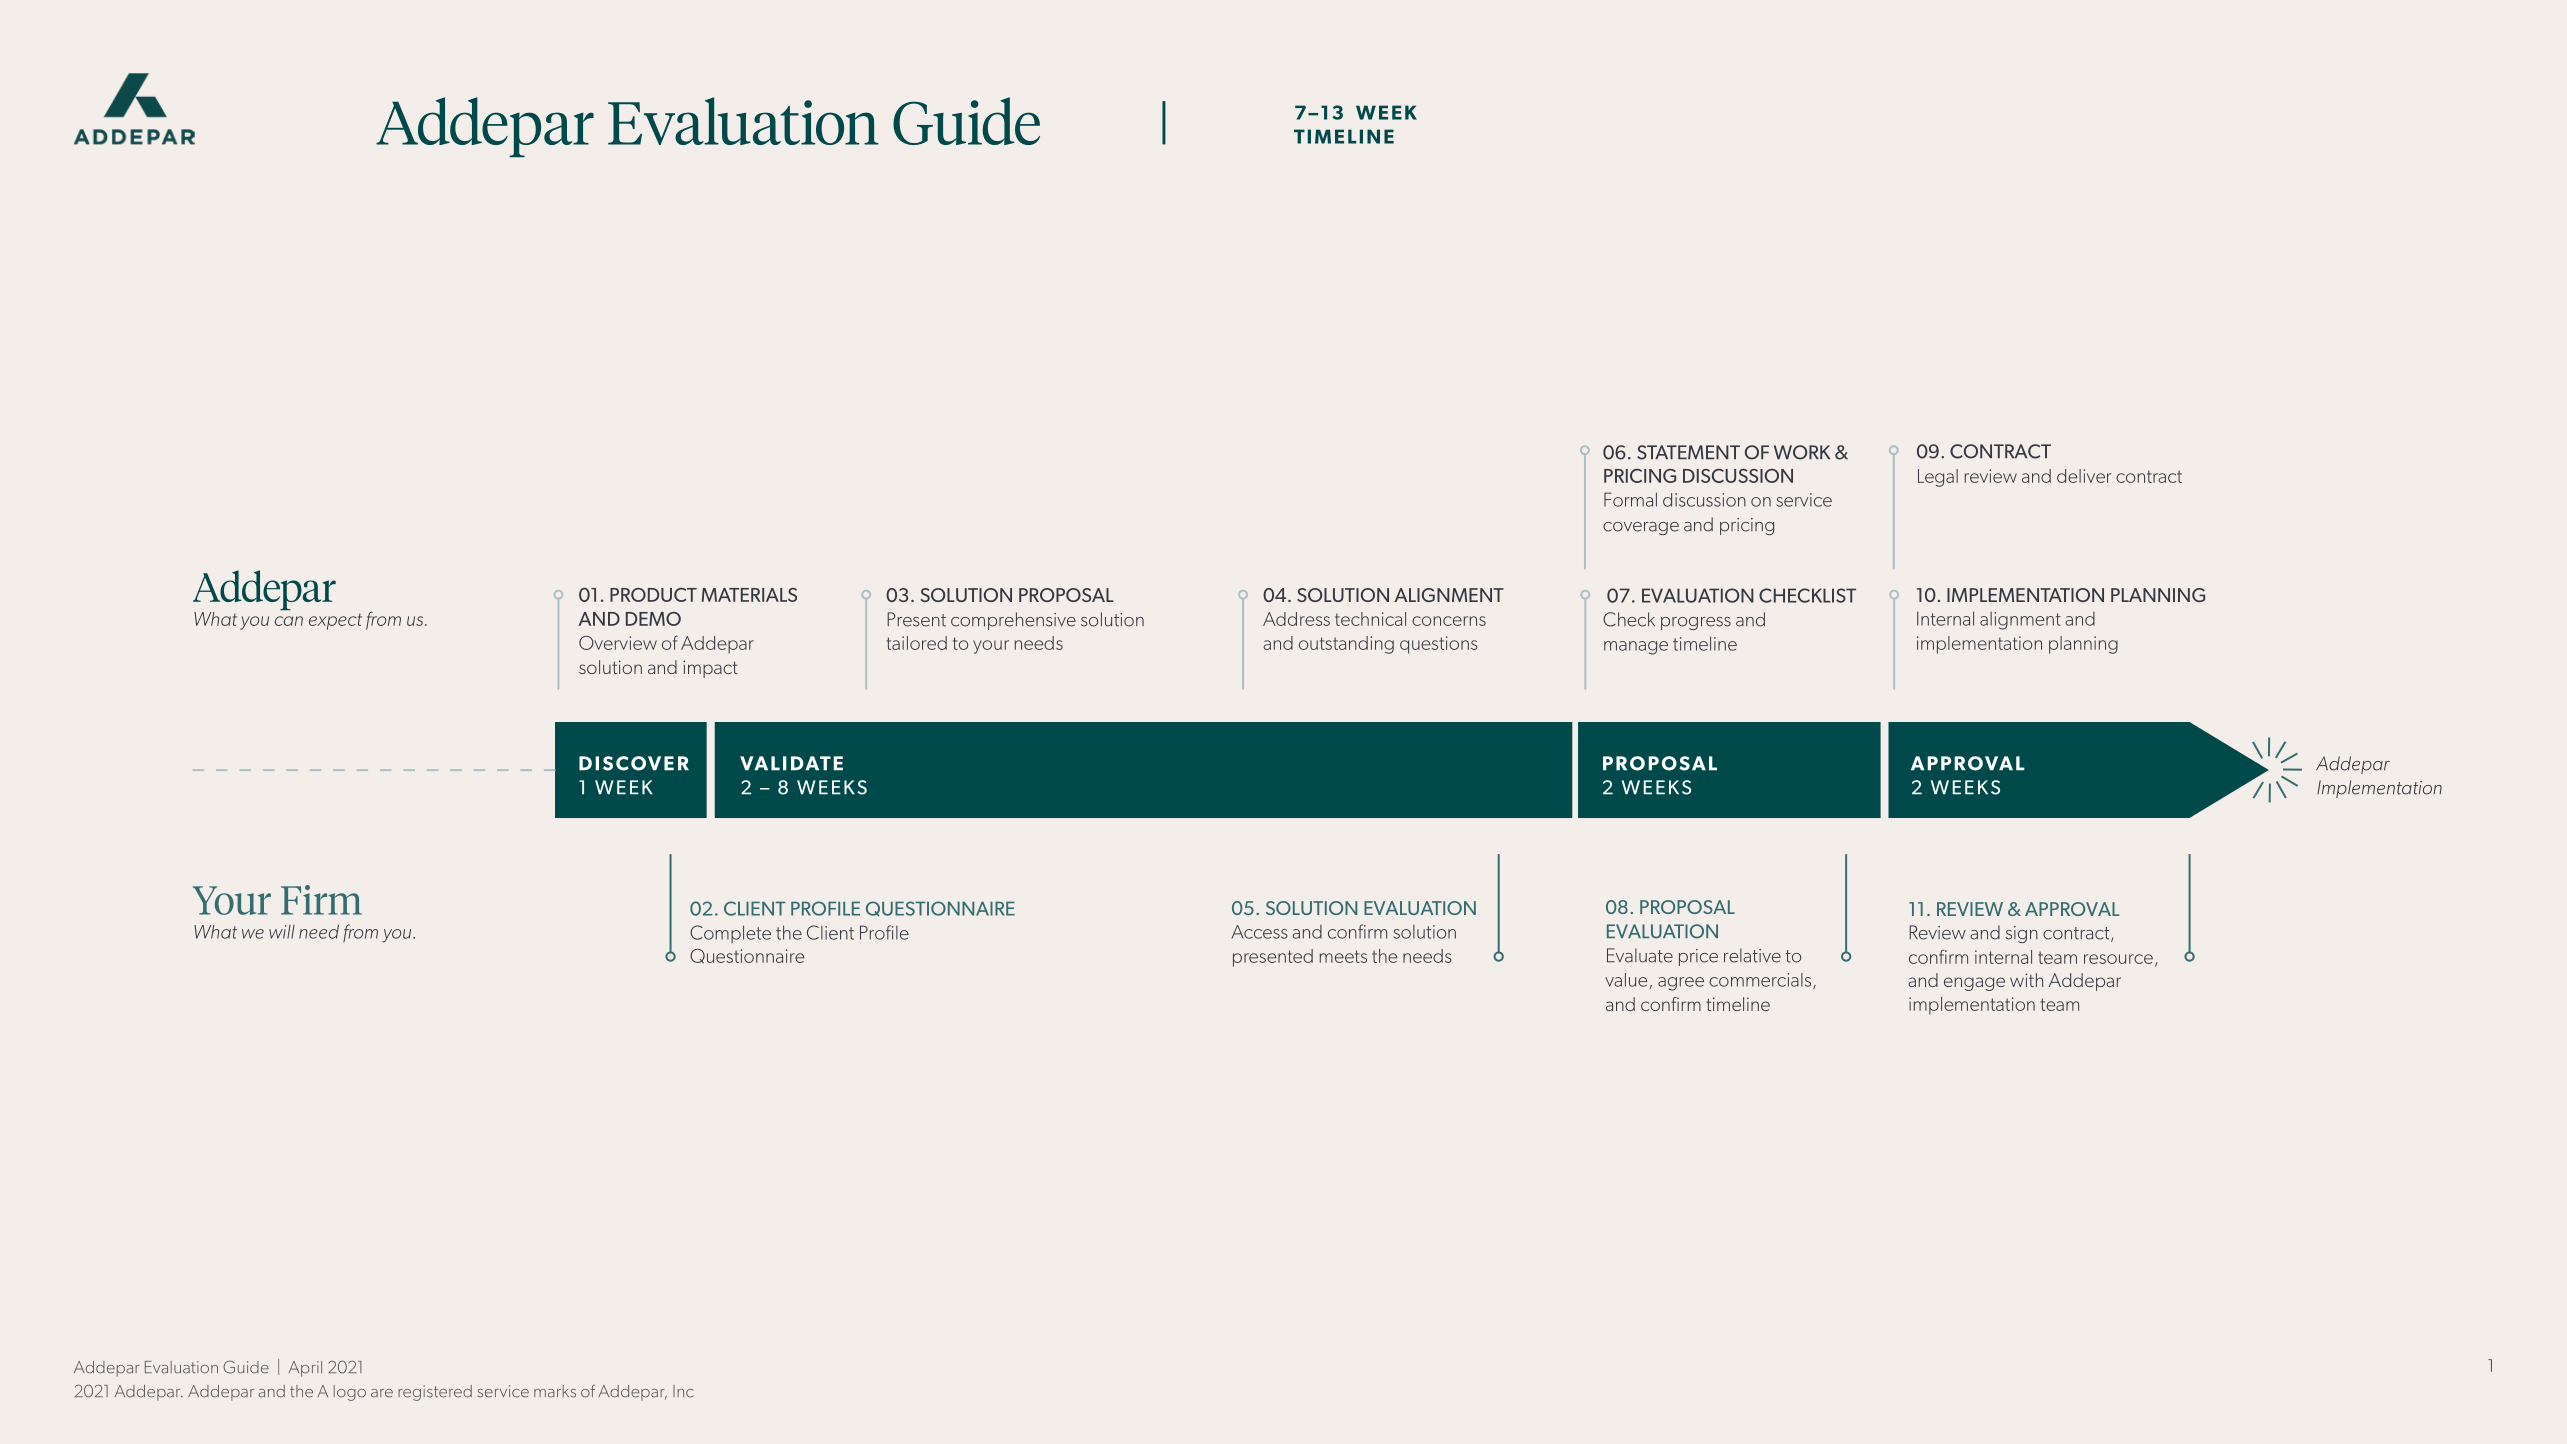 This screenshot has width=2567, height=1444. Describe the element at coordinates (1630, 499) in the screenshot. I see `Formal` at that location.
